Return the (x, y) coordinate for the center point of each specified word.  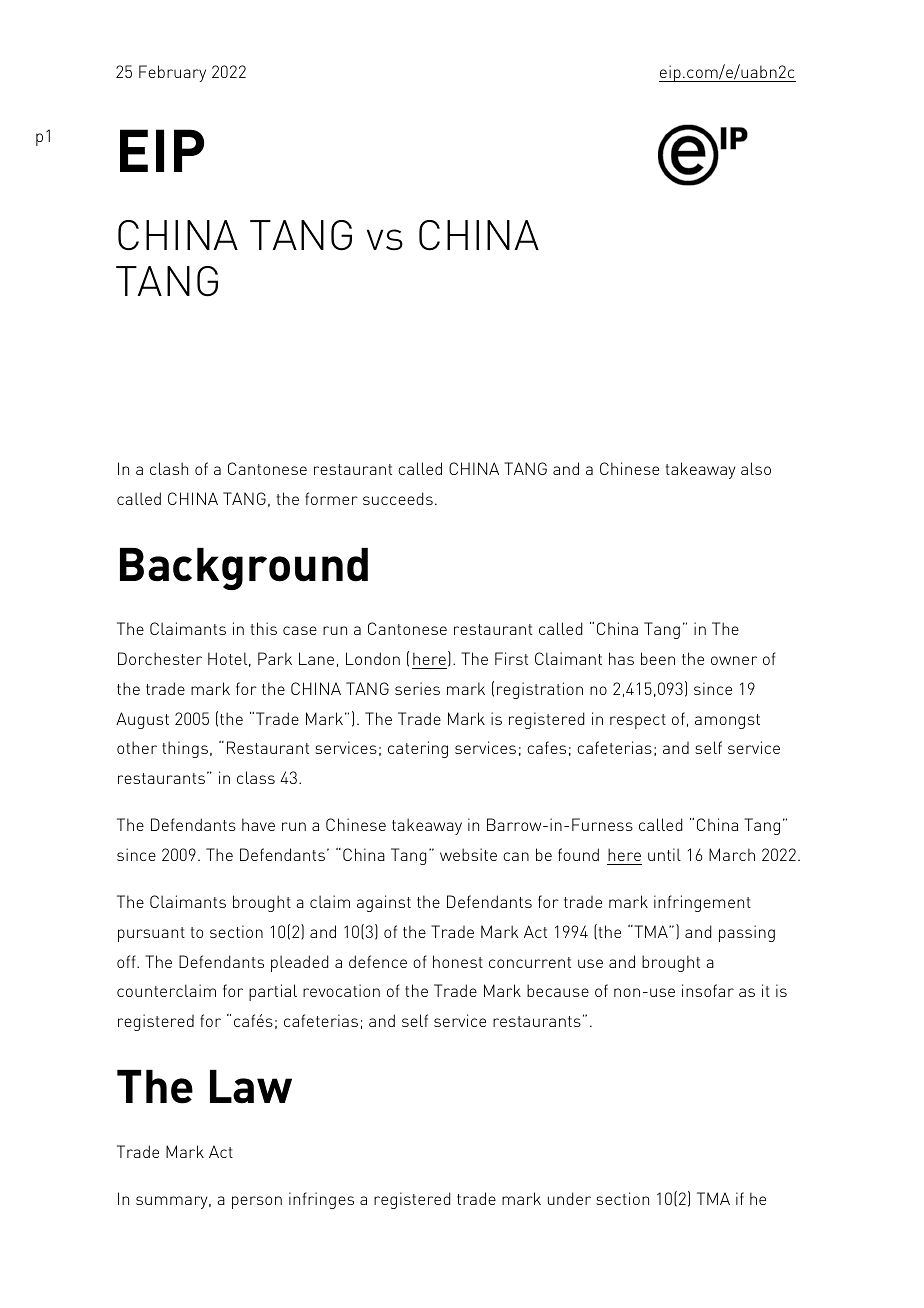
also (756, 468)
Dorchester (160, 658)
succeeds (398, 498)
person (257, 1202)
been (658, 658)
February (172, 73)
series (417, 688)
